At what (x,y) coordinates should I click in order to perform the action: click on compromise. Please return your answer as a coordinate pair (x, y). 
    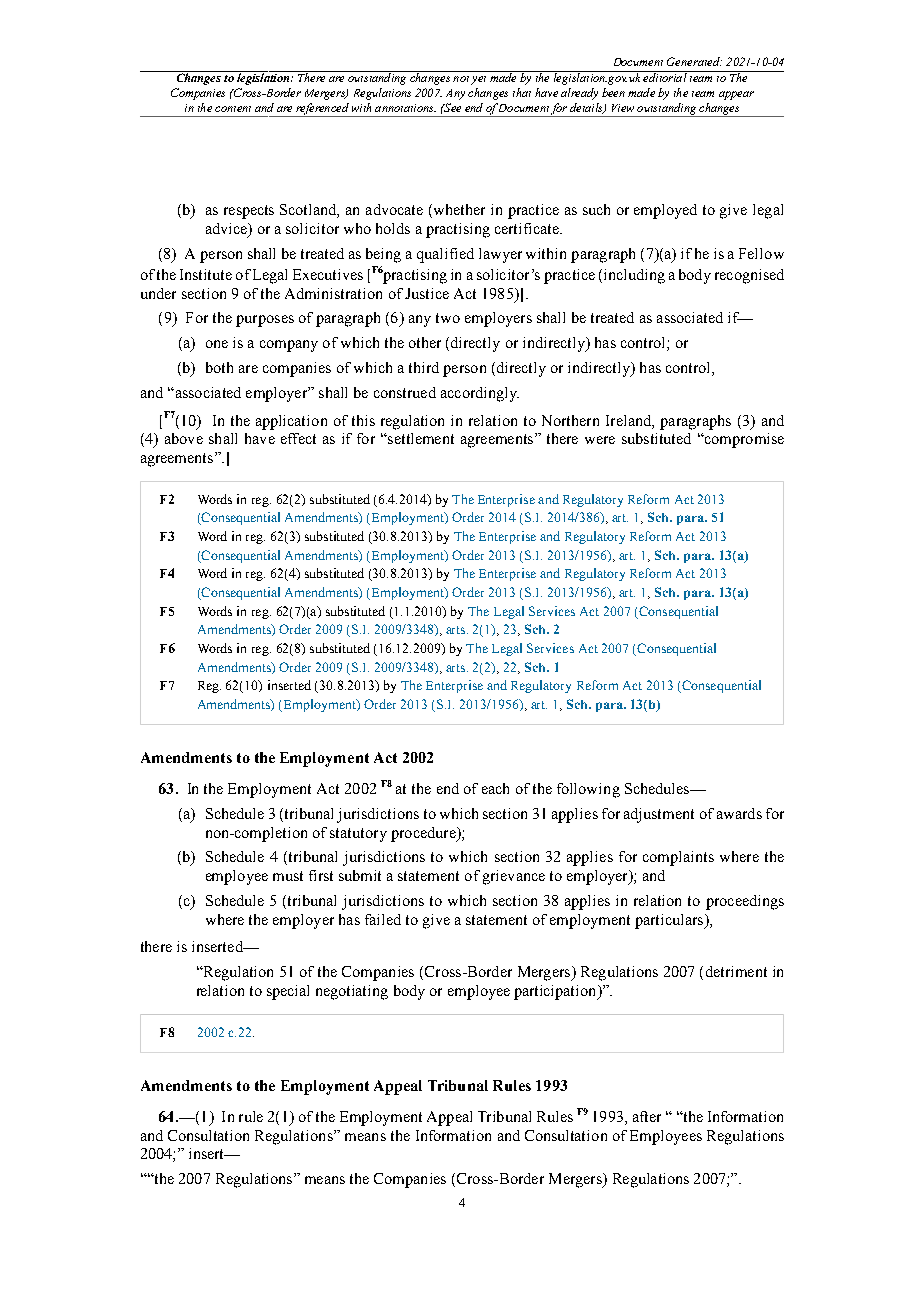
    Looking at the image, I should click on (743, 440).
